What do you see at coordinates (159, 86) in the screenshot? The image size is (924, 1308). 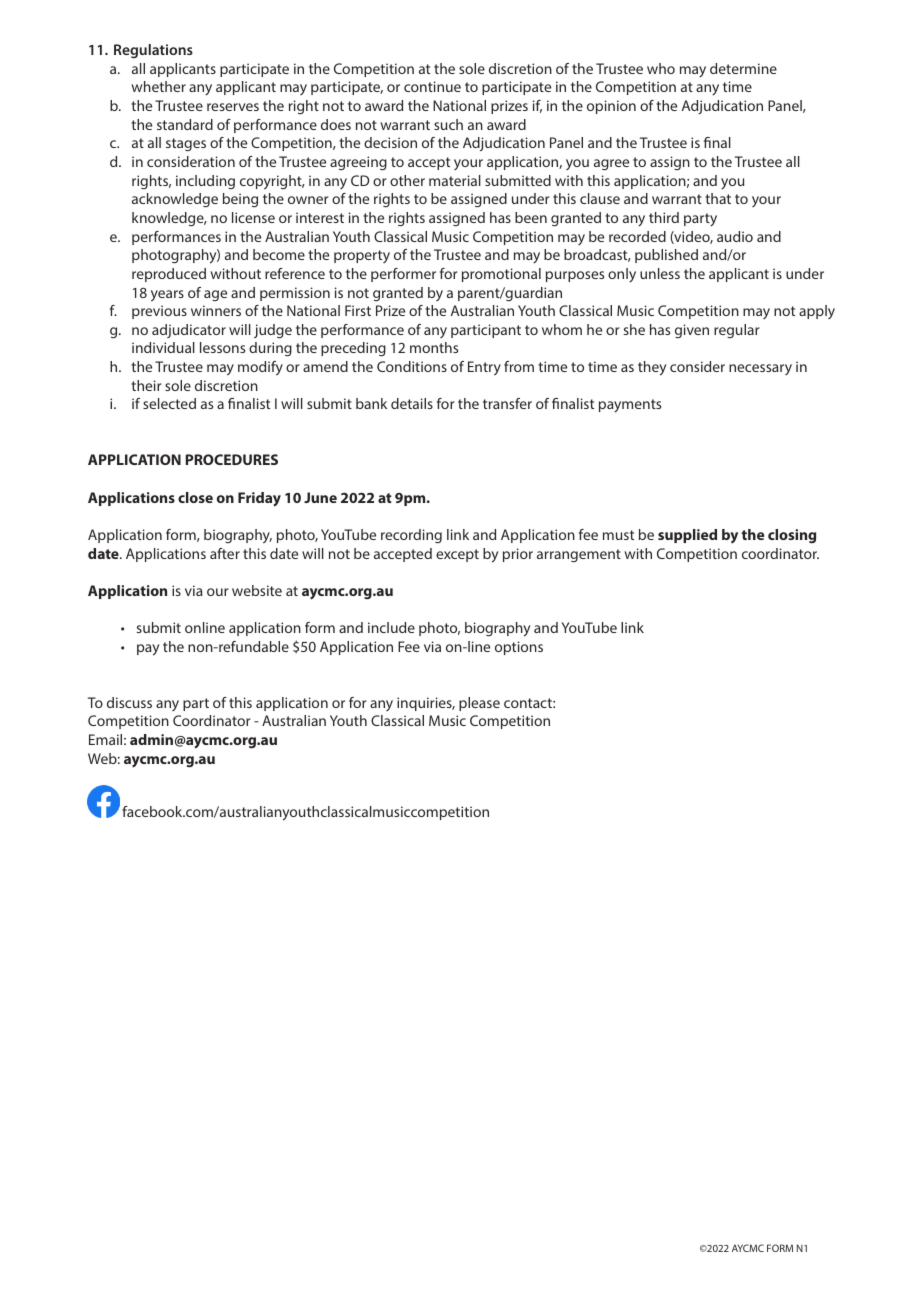 I see `whether` at bounding box center [159, 86].
